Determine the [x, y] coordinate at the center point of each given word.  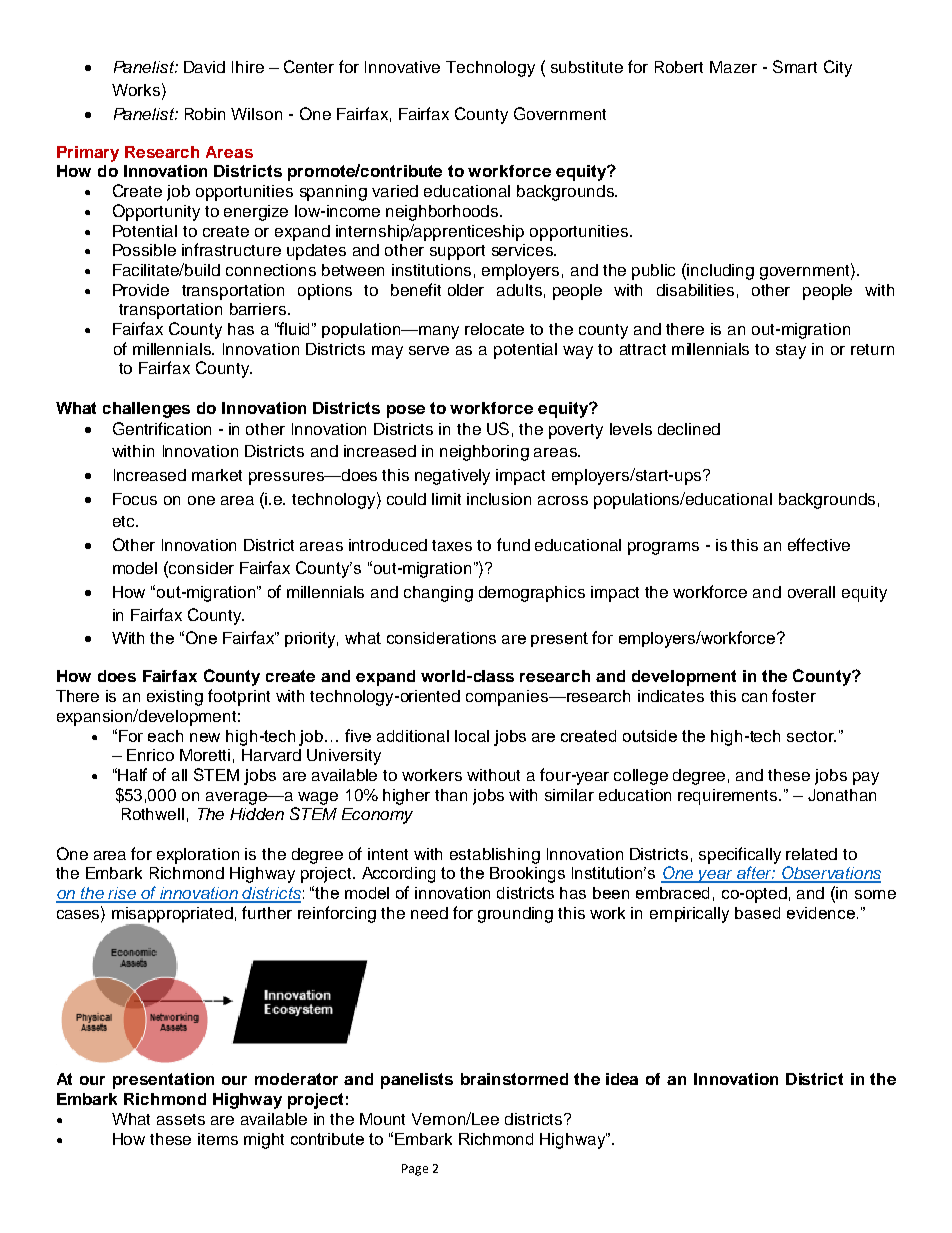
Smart [795, 66]
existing [175, 698]
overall [811, 592]
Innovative [402, 67]
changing [438, 594]
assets [181, 1119]
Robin [205, 114]
